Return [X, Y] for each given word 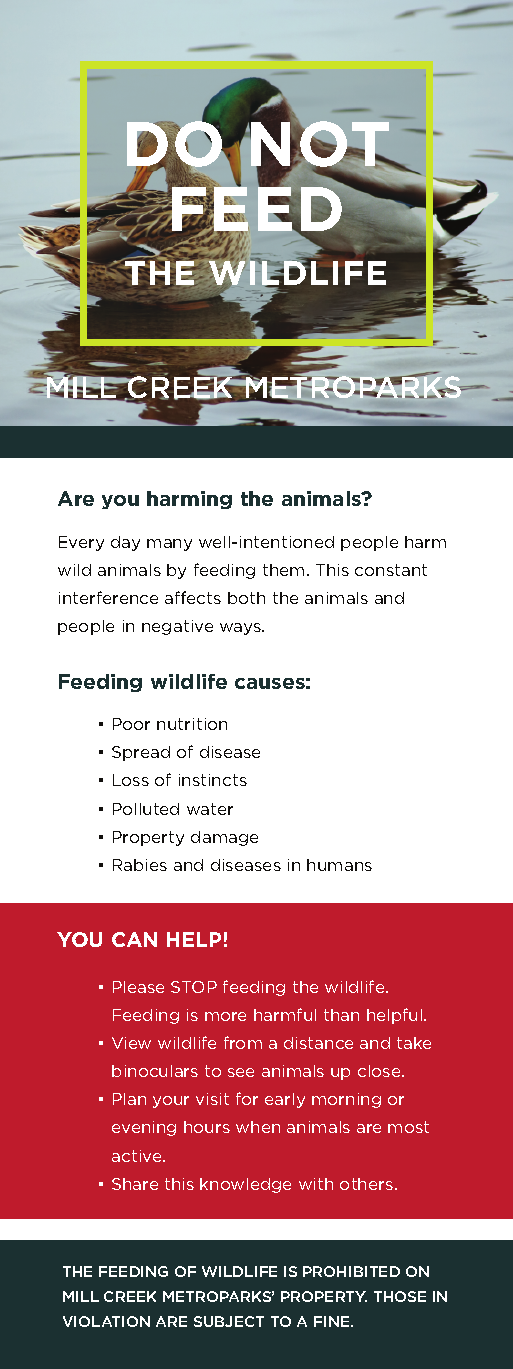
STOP [194, 987]
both [246, 598]
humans [339, 865]
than [341, 1015]
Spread [141, 753]
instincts [213, 780]
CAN [134, 939]
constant [391, 570]
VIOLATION [106, 1321]
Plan [129, 1099]
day [125, 543]
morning [346, 1100]
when [258, 1127]
